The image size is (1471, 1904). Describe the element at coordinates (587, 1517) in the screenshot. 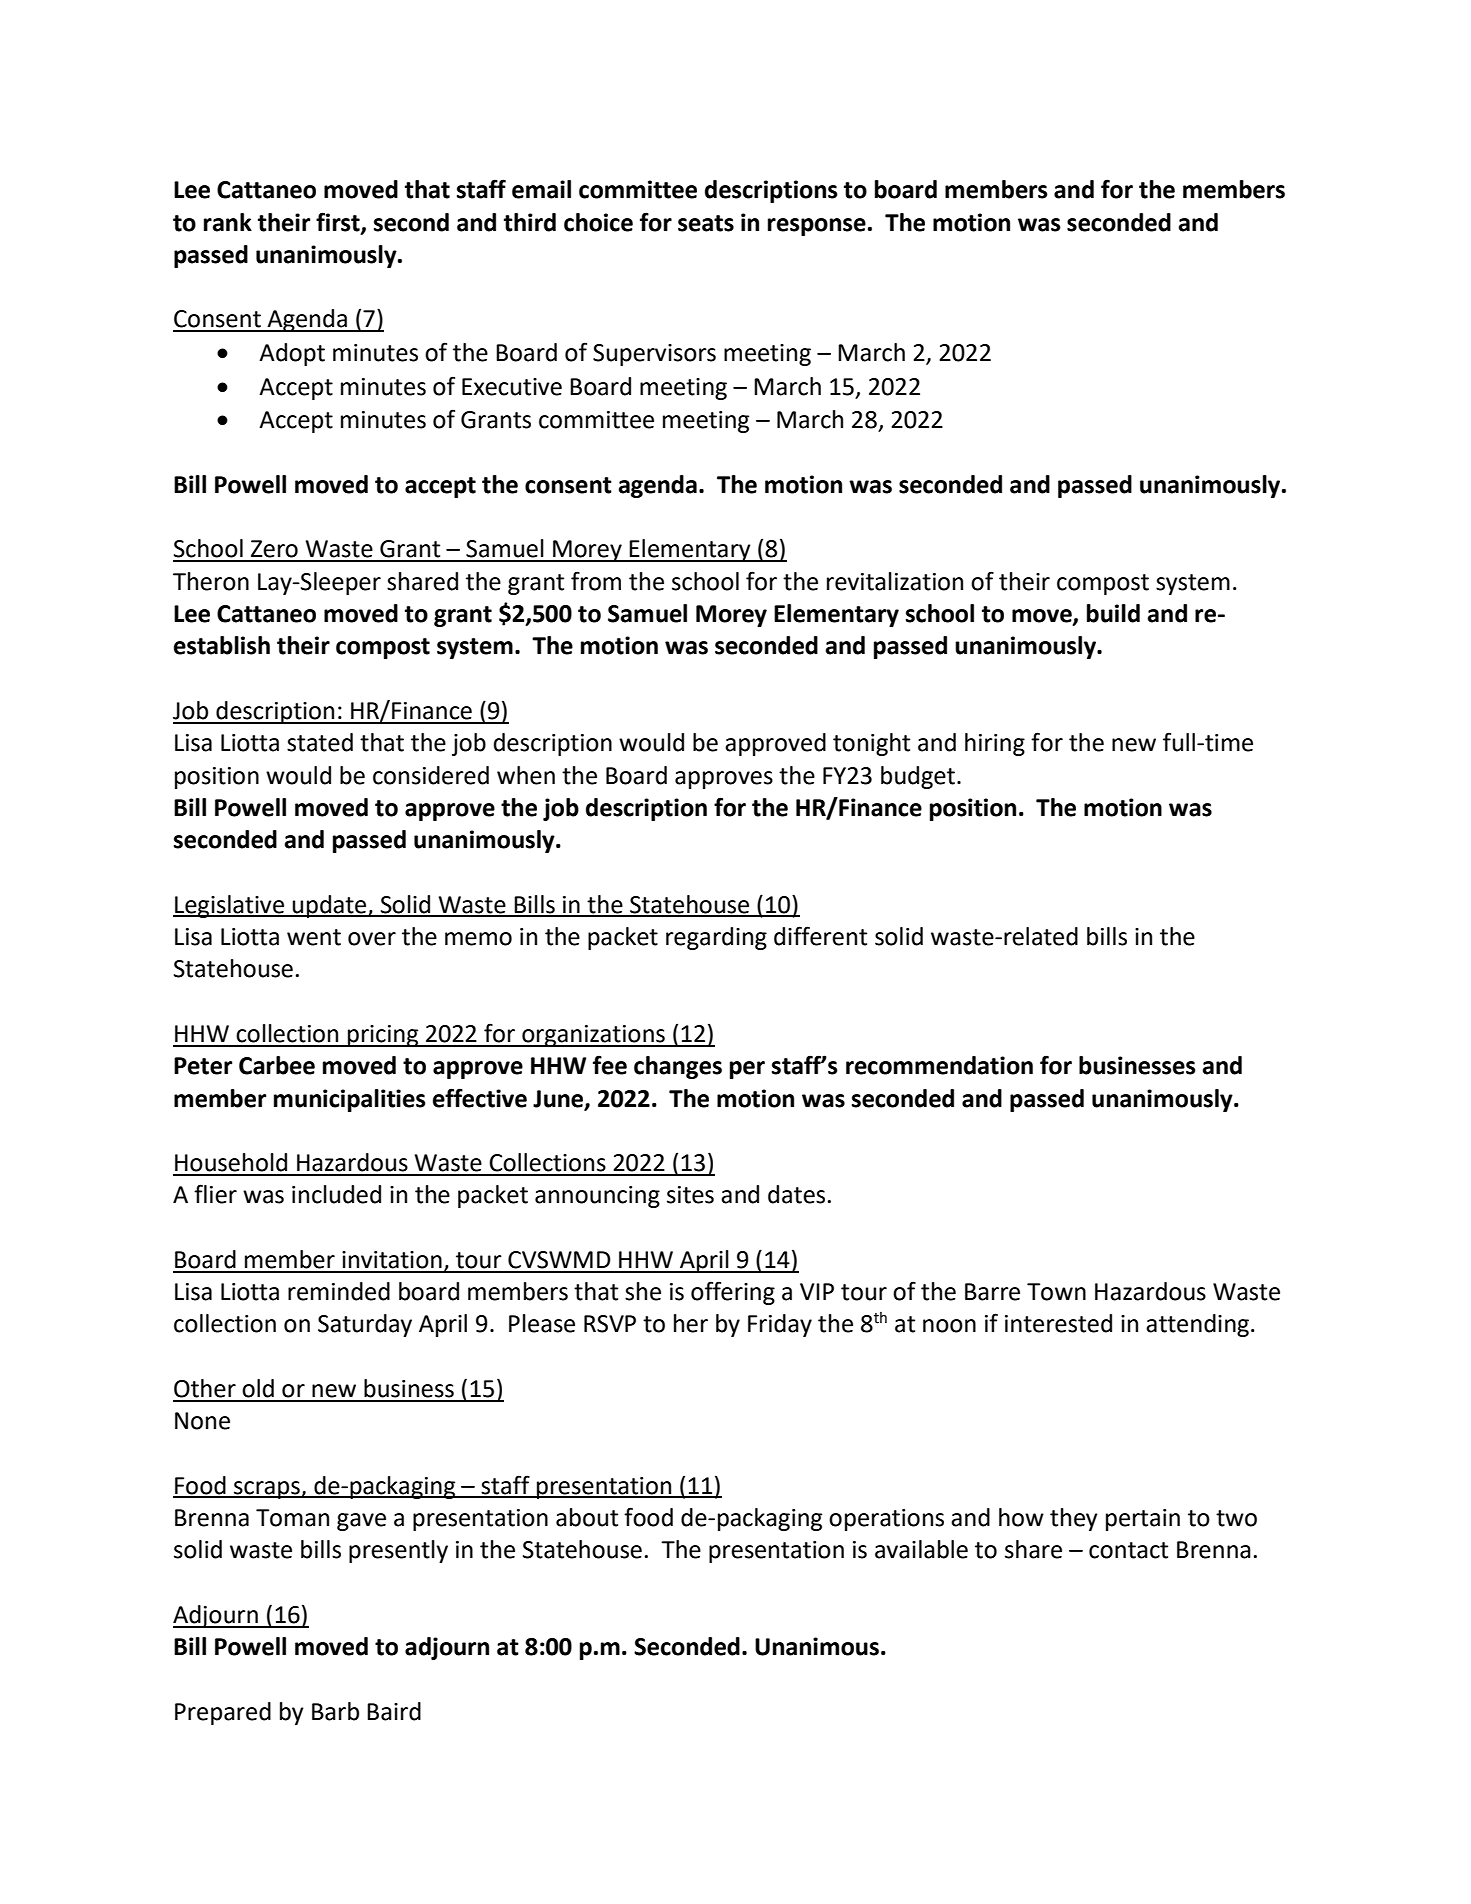

I see `about` at that location.
